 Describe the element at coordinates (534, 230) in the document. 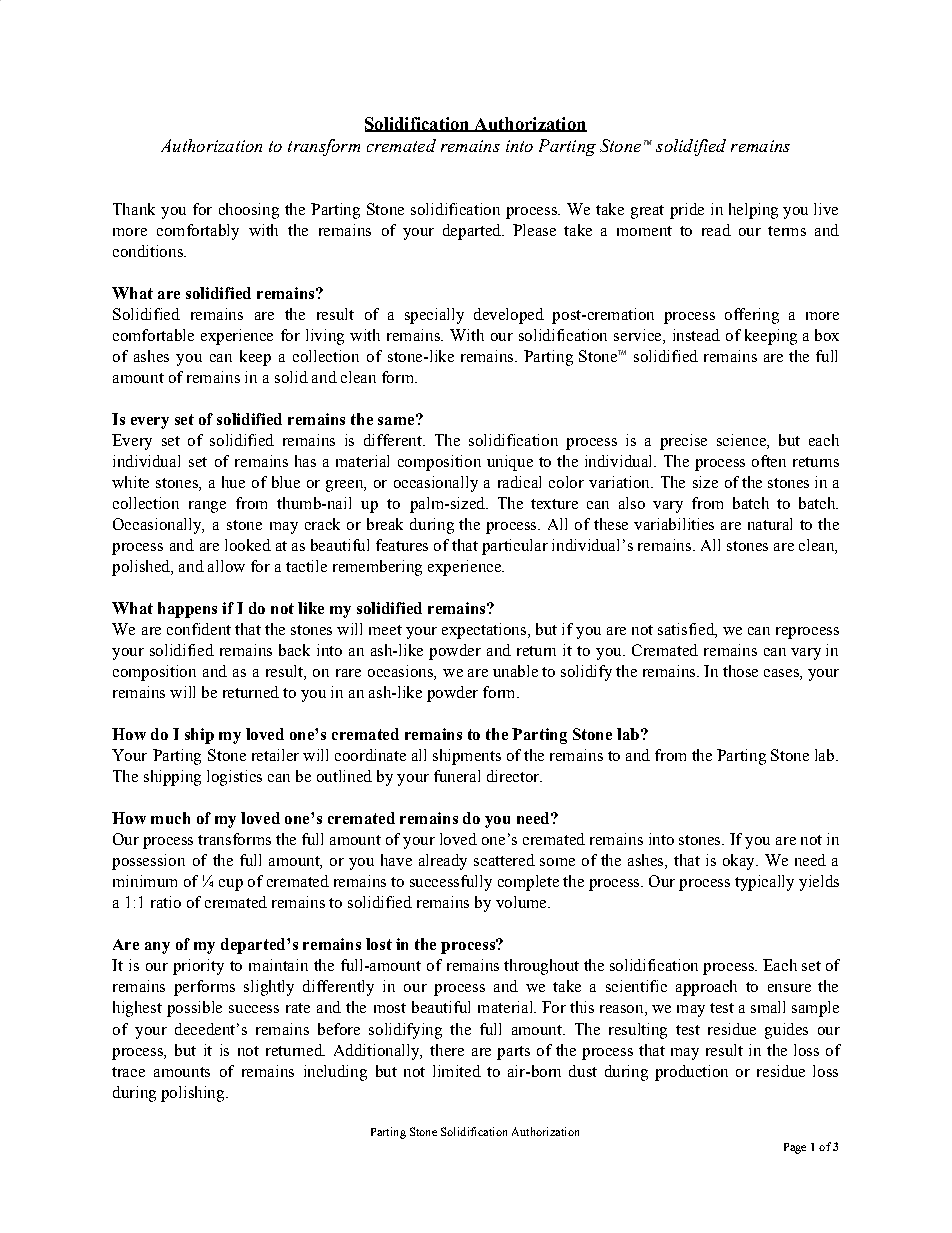

I see `Please` at that location.
